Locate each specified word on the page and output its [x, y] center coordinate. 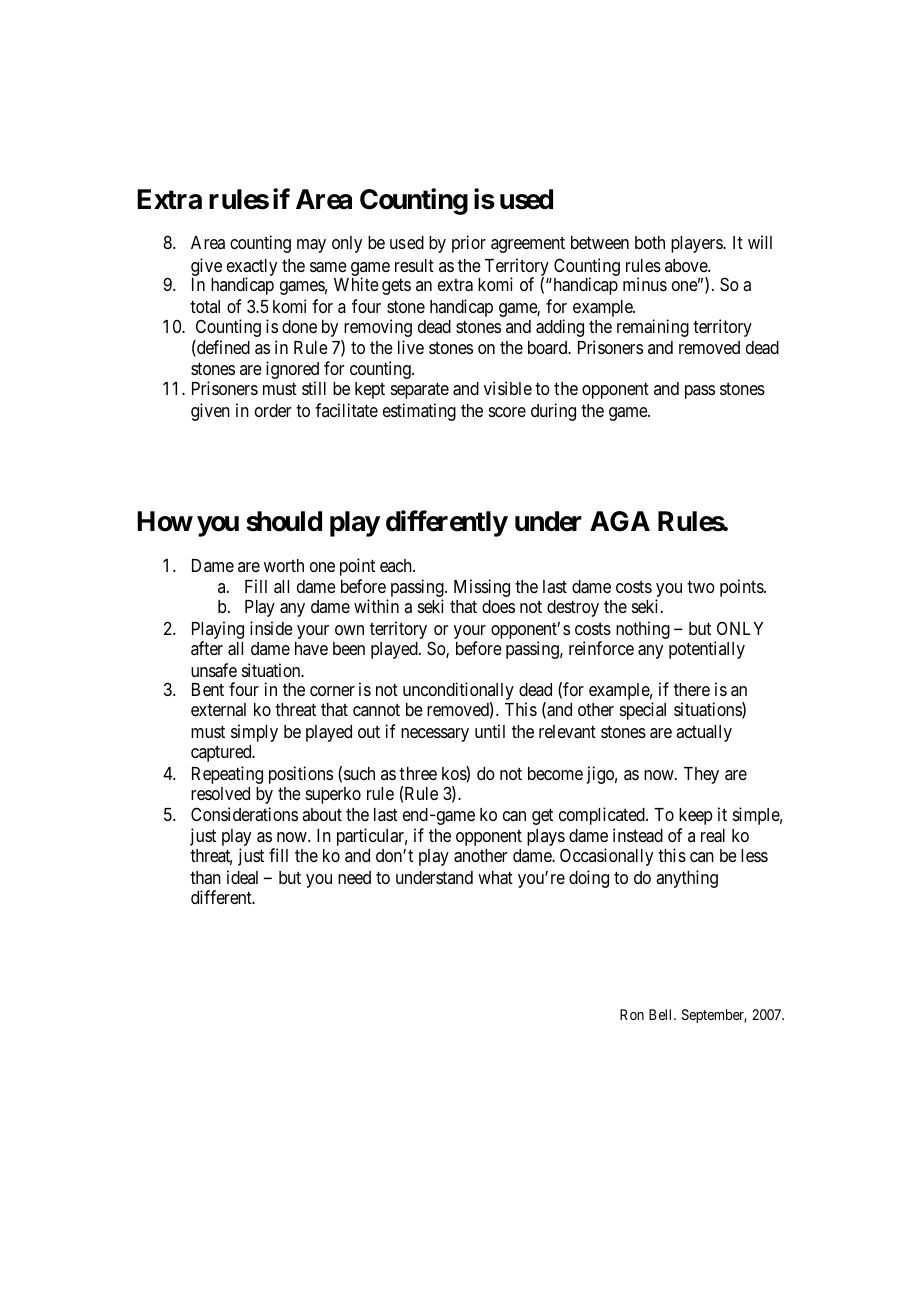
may [311, 246]
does [498, 606]
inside [271, 628]
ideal [242, 877]
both [650, 242]
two [701, 586]
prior [469, 244]
